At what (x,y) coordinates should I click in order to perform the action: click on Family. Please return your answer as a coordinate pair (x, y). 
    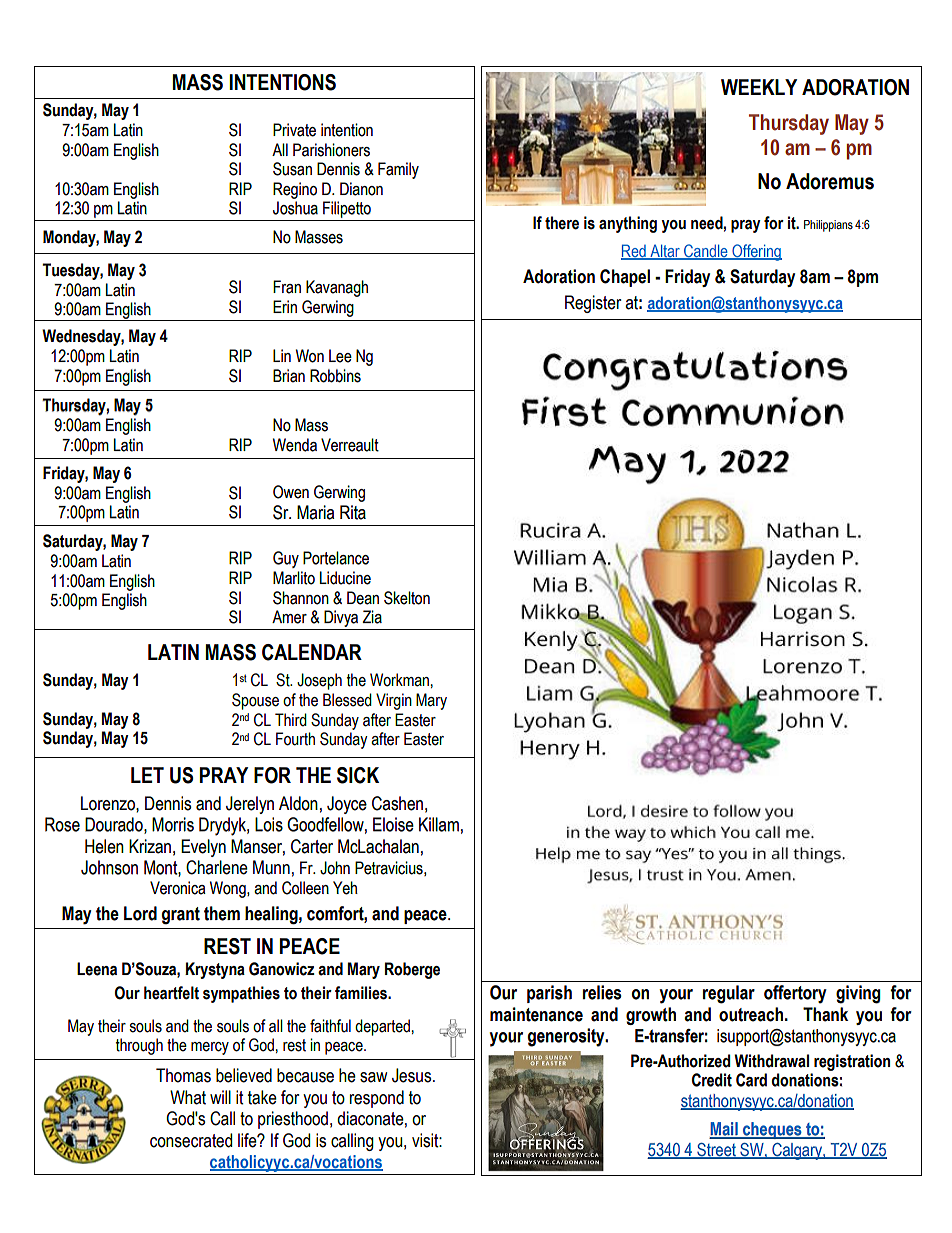
    Looking at the image, I should click on (398, 170).
